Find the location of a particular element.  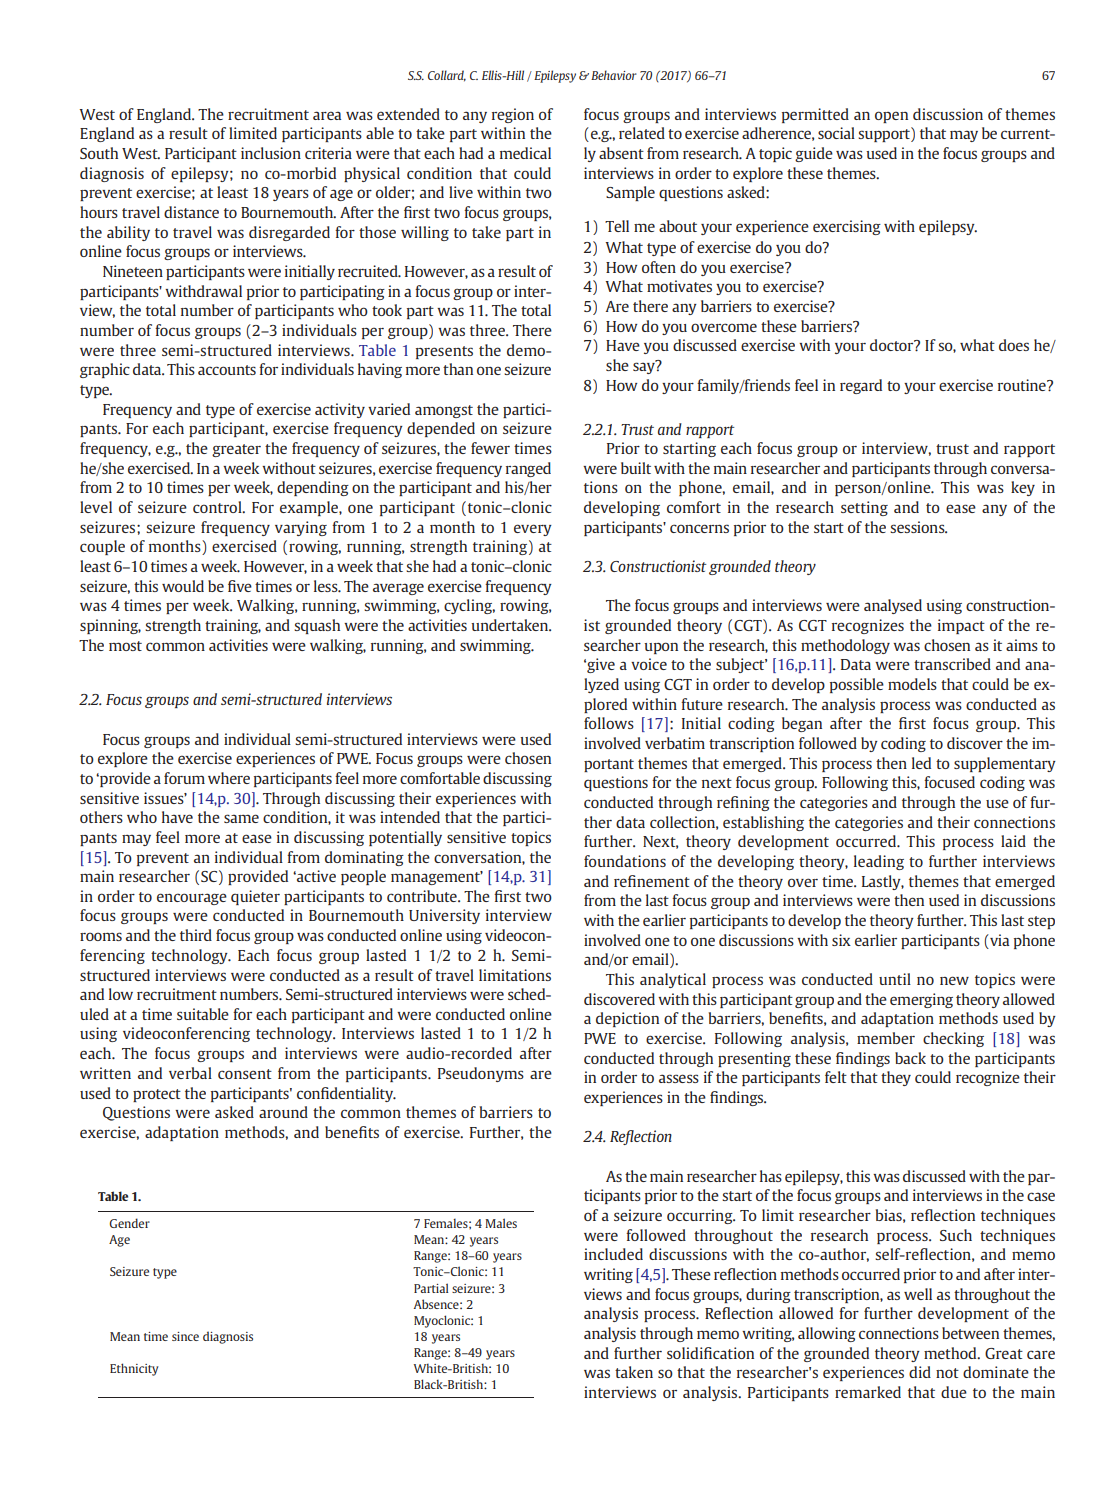

since is located at coordinates (185, 1336).
